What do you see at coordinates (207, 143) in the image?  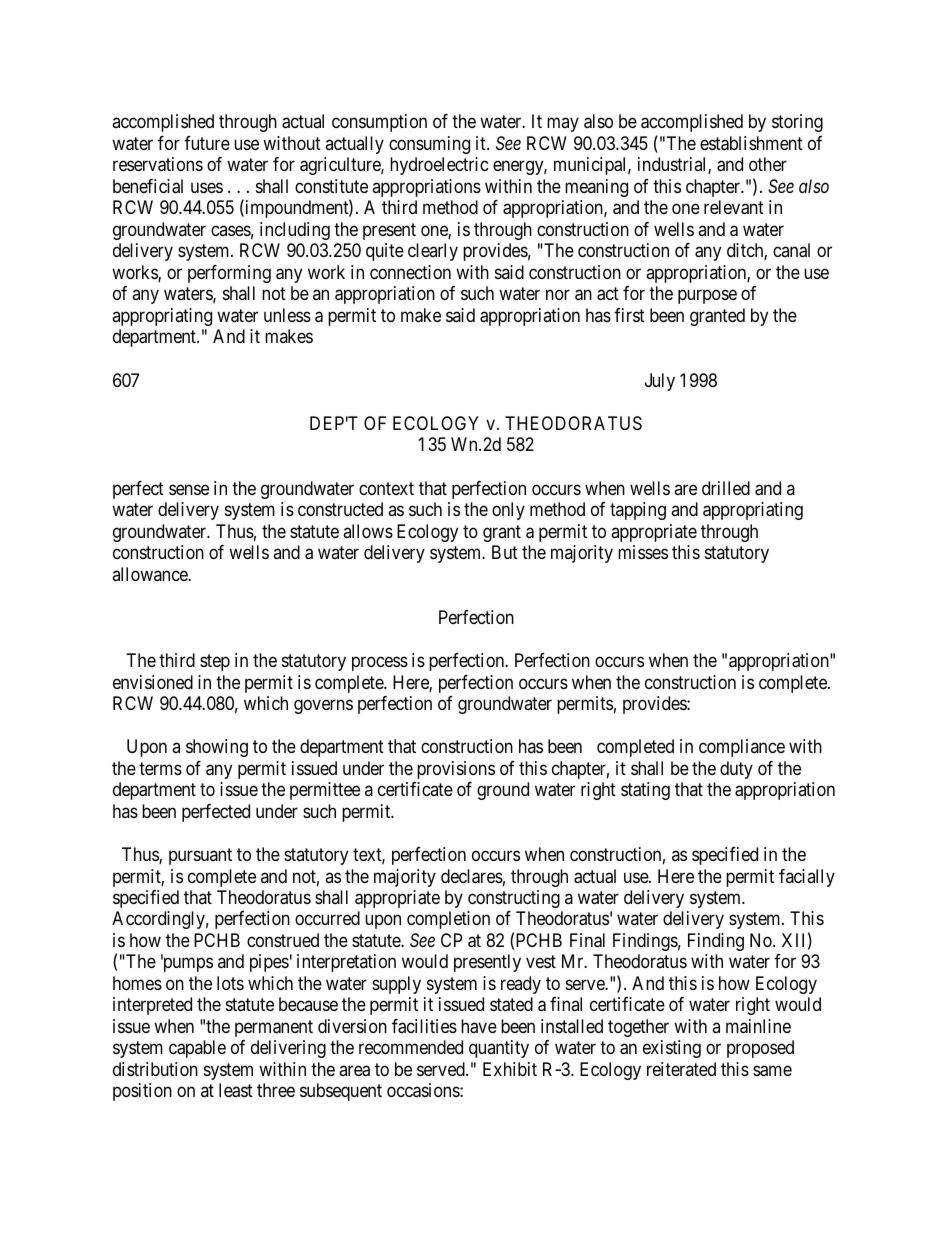 I see `future` at bounding box center [207, 143].
